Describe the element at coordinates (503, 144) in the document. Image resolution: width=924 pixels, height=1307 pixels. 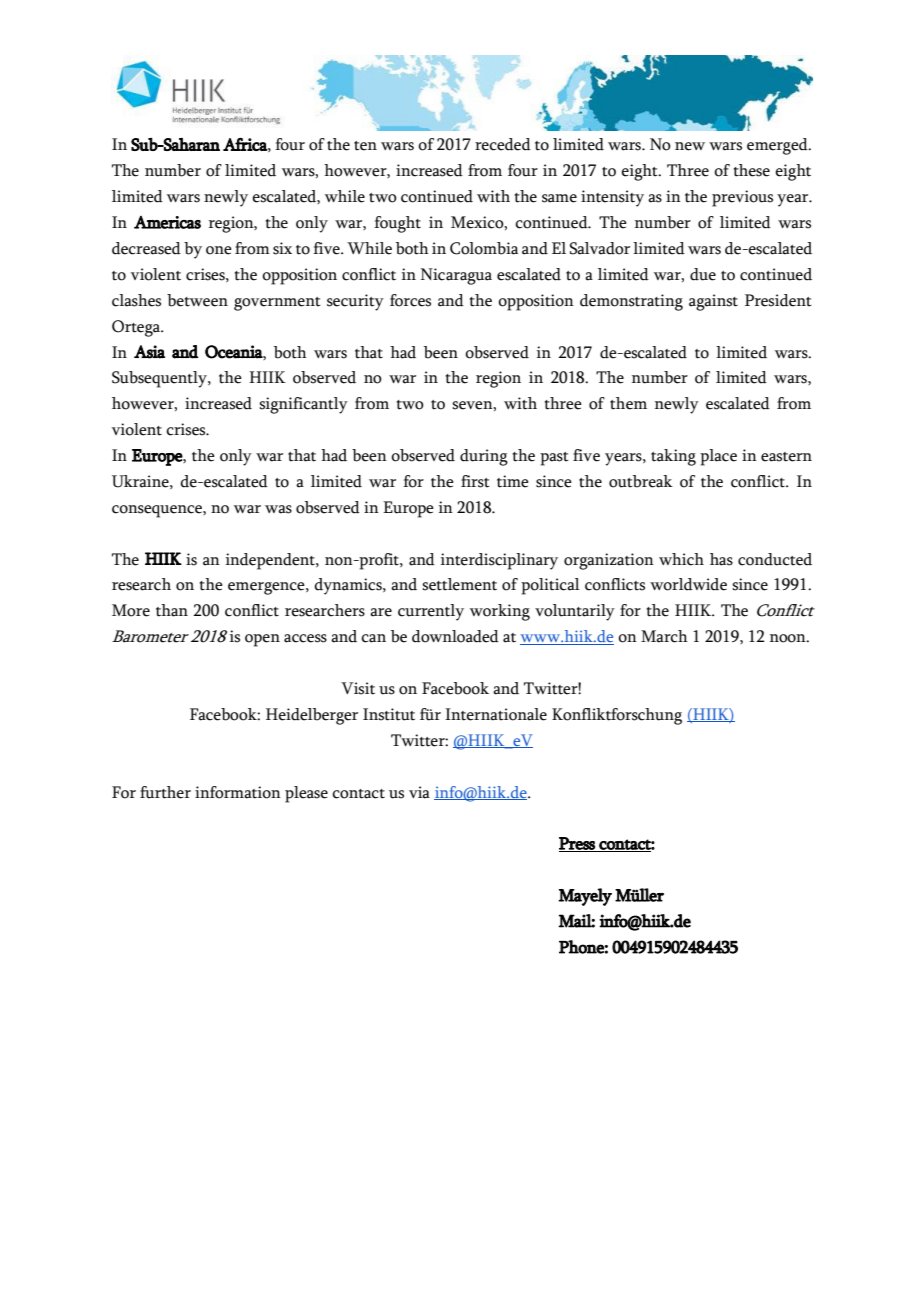
I see `receded` at that location.
